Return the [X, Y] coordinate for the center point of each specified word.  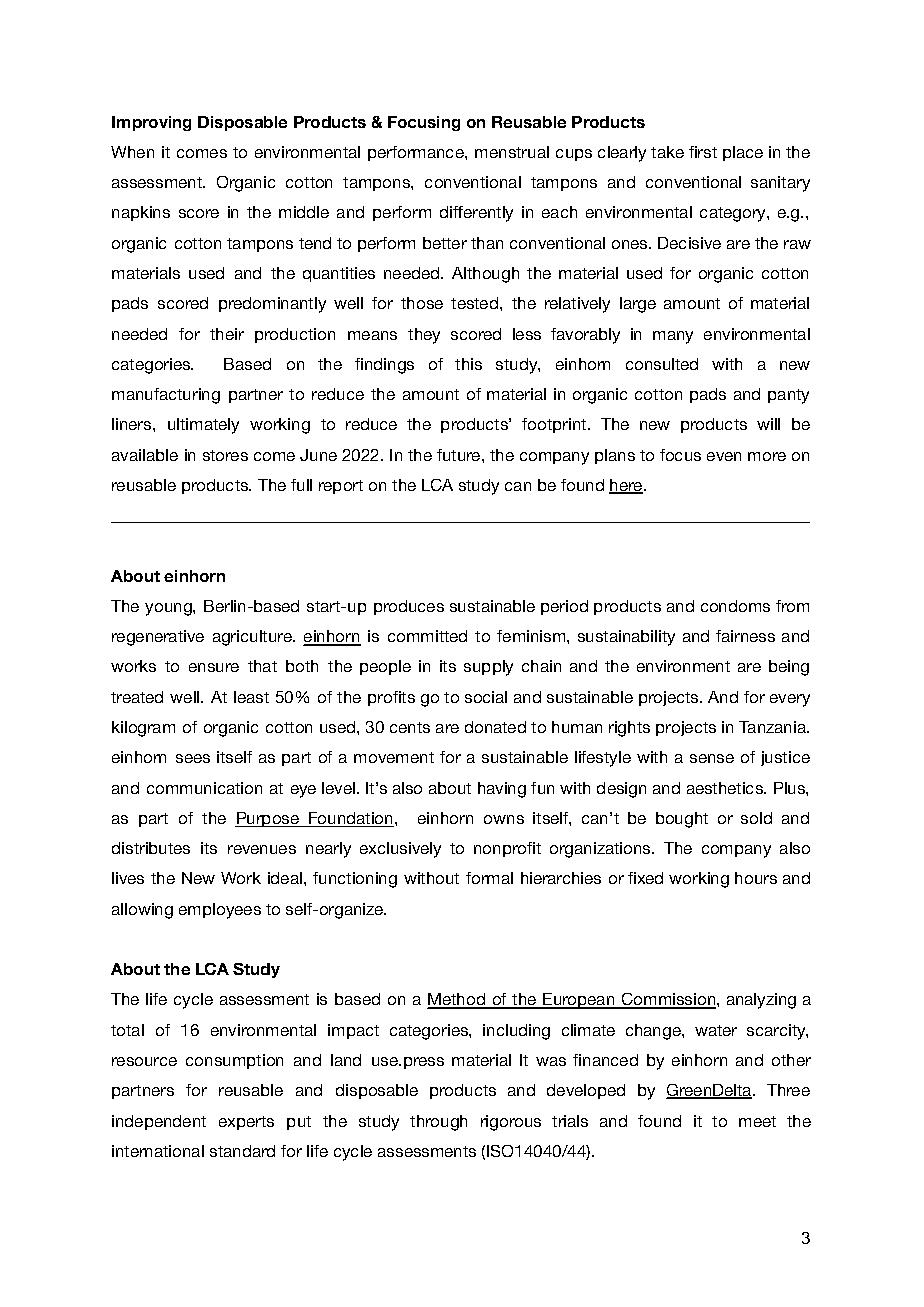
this [468, 364]
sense [712, 758]
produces [409, 607]
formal [489, 878]
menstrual [512, 152]
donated [495, 727]
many [673, 337]
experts [246, 1123]
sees [193, 758]
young [169, 609]
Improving [151, 123]
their [227, 334]
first [703, 152]
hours [756, 878]
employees [220, 911]
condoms [735, 606]
